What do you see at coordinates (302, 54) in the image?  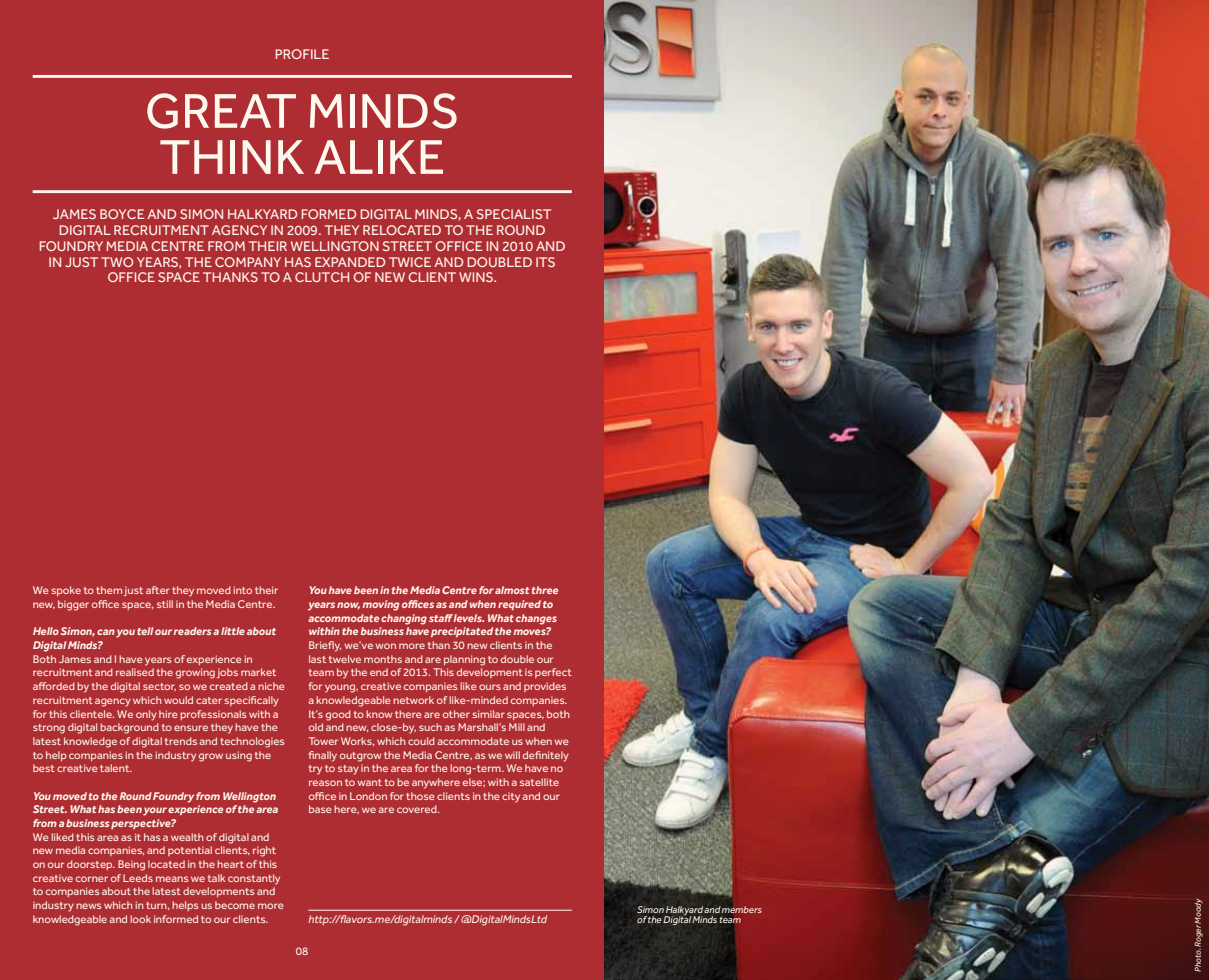 I see `PROFILE` at bounding box center [302, 54].
